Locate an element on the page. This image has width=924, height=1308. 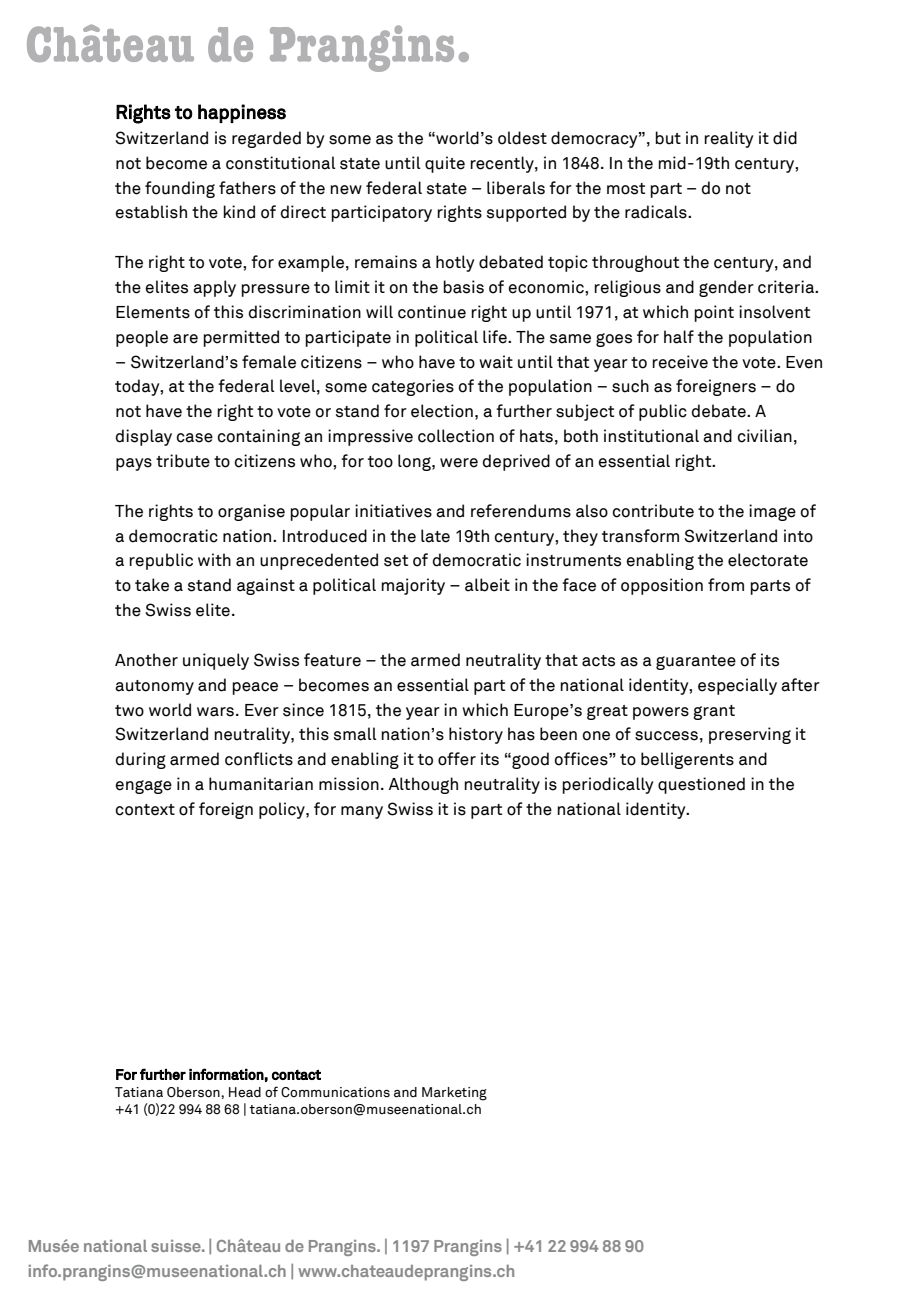
are is located at coordinates (185, 339).
